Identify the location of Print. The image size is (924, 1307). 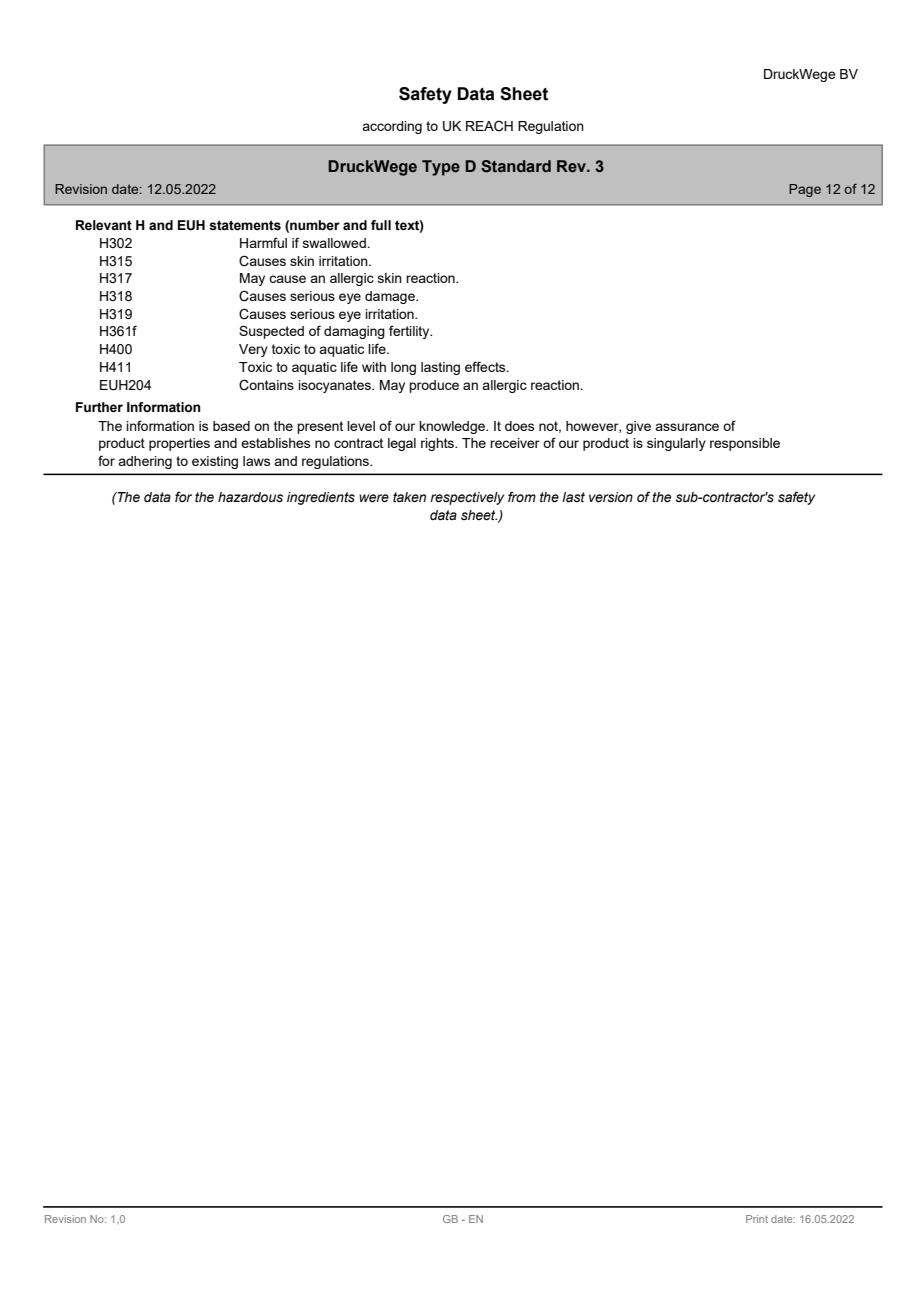
(757, 1219).
